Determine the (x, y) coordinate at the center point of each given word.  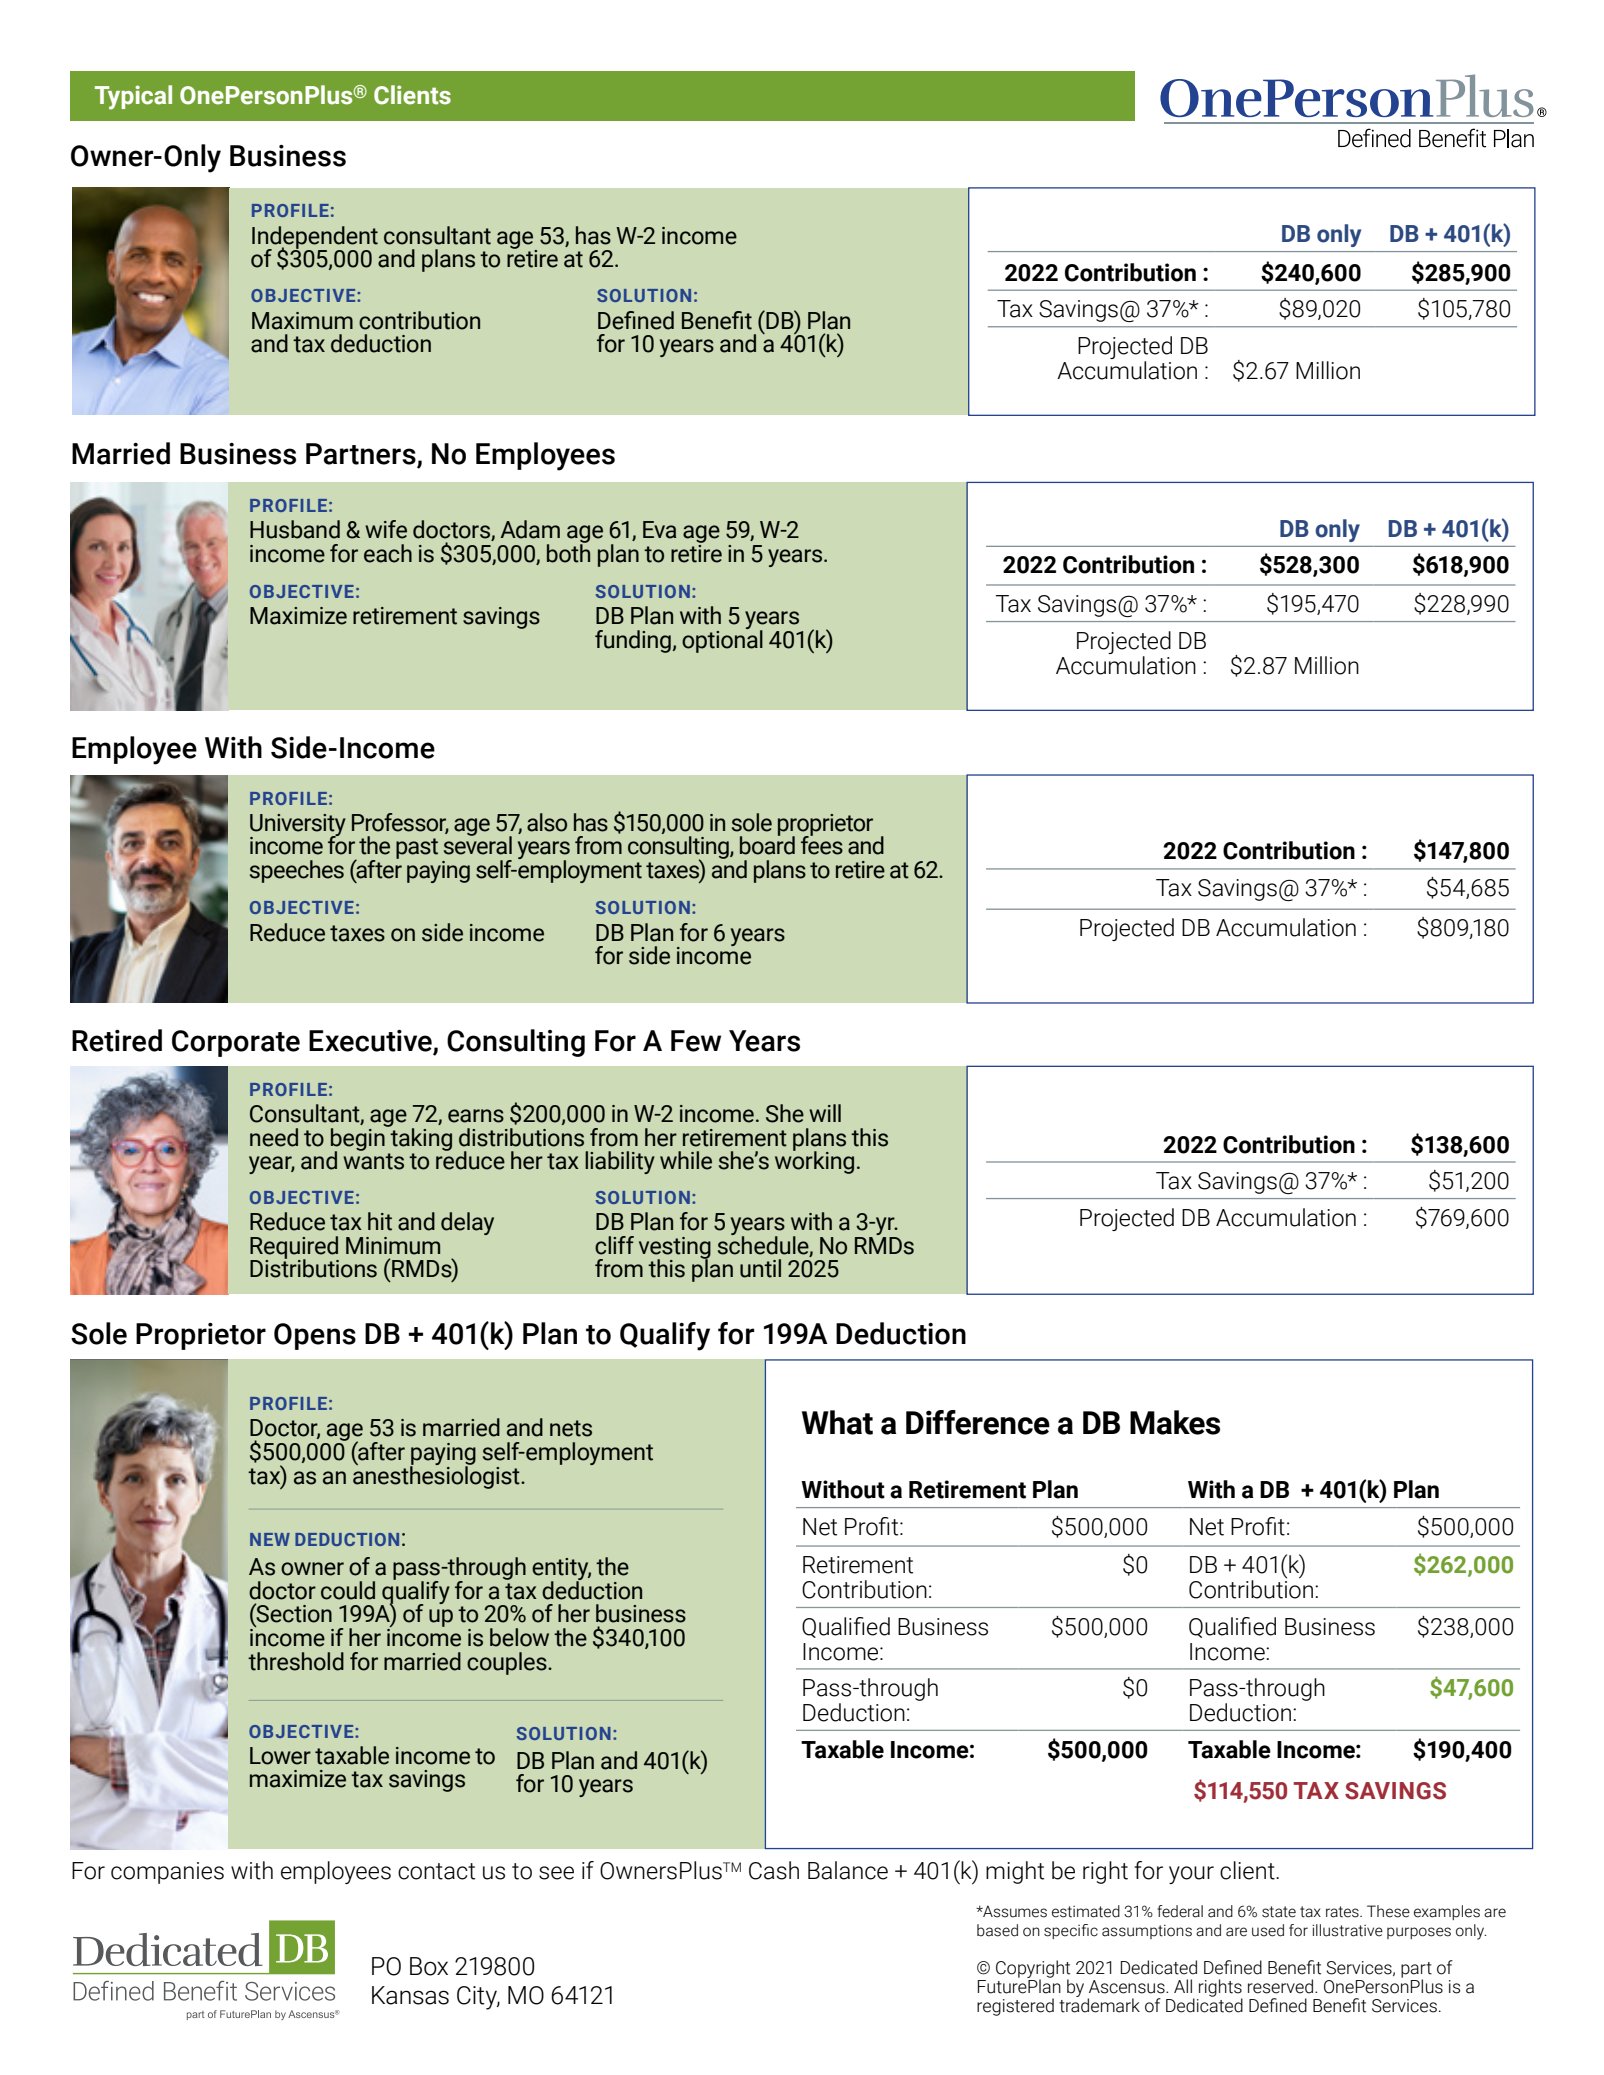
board (767, 844)
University (298, 826)
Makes (1175, 1422)
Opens (315, 1336)
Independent (315, 238)
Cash (774, 1870)
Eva (659, 530)
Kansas (410, 1995)
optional (722, 640)
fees (822, 844)
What (837, 1422)
